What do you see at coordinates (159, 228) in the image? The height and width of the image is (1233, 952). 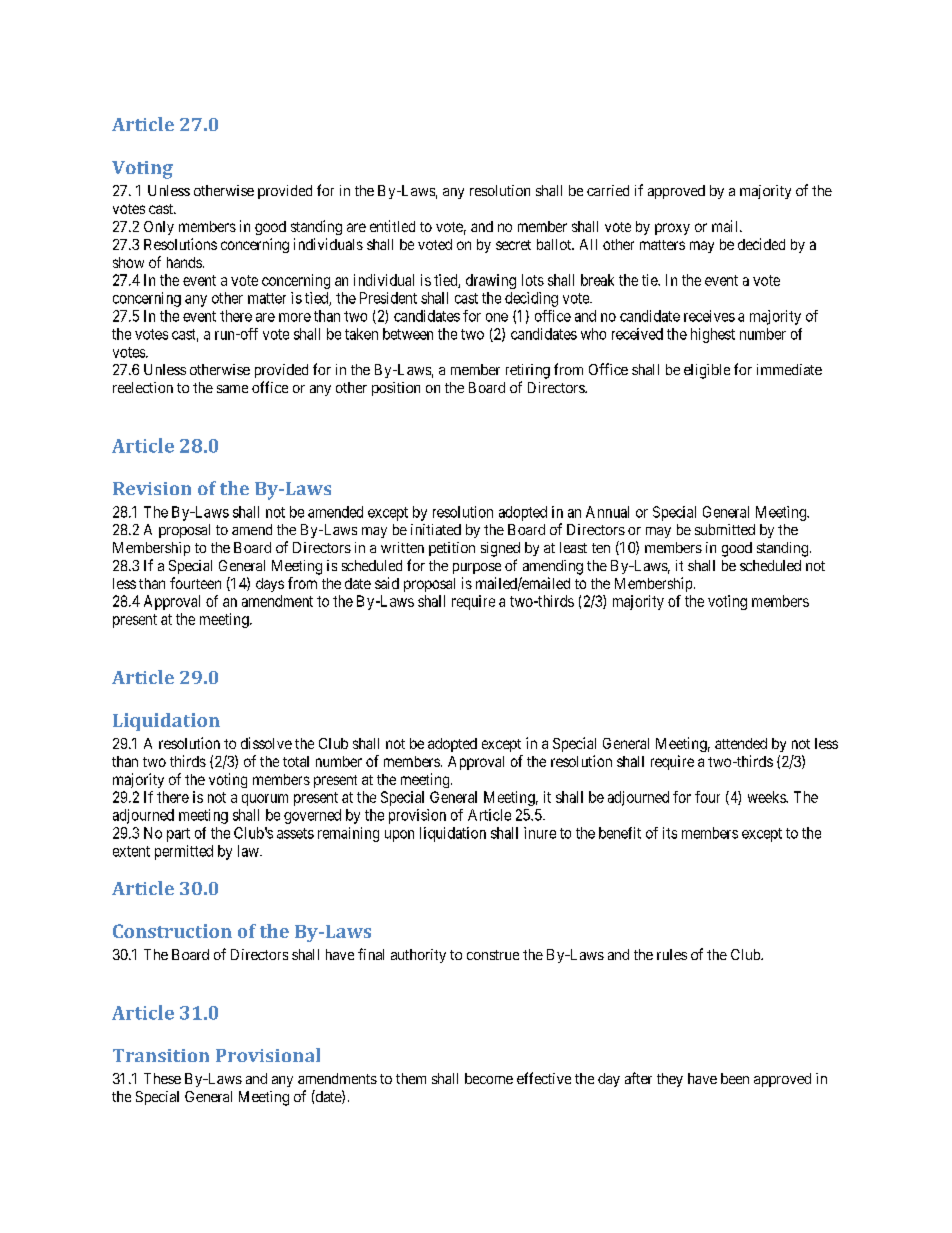 I see `Only` at bounding box center [159, 228].
